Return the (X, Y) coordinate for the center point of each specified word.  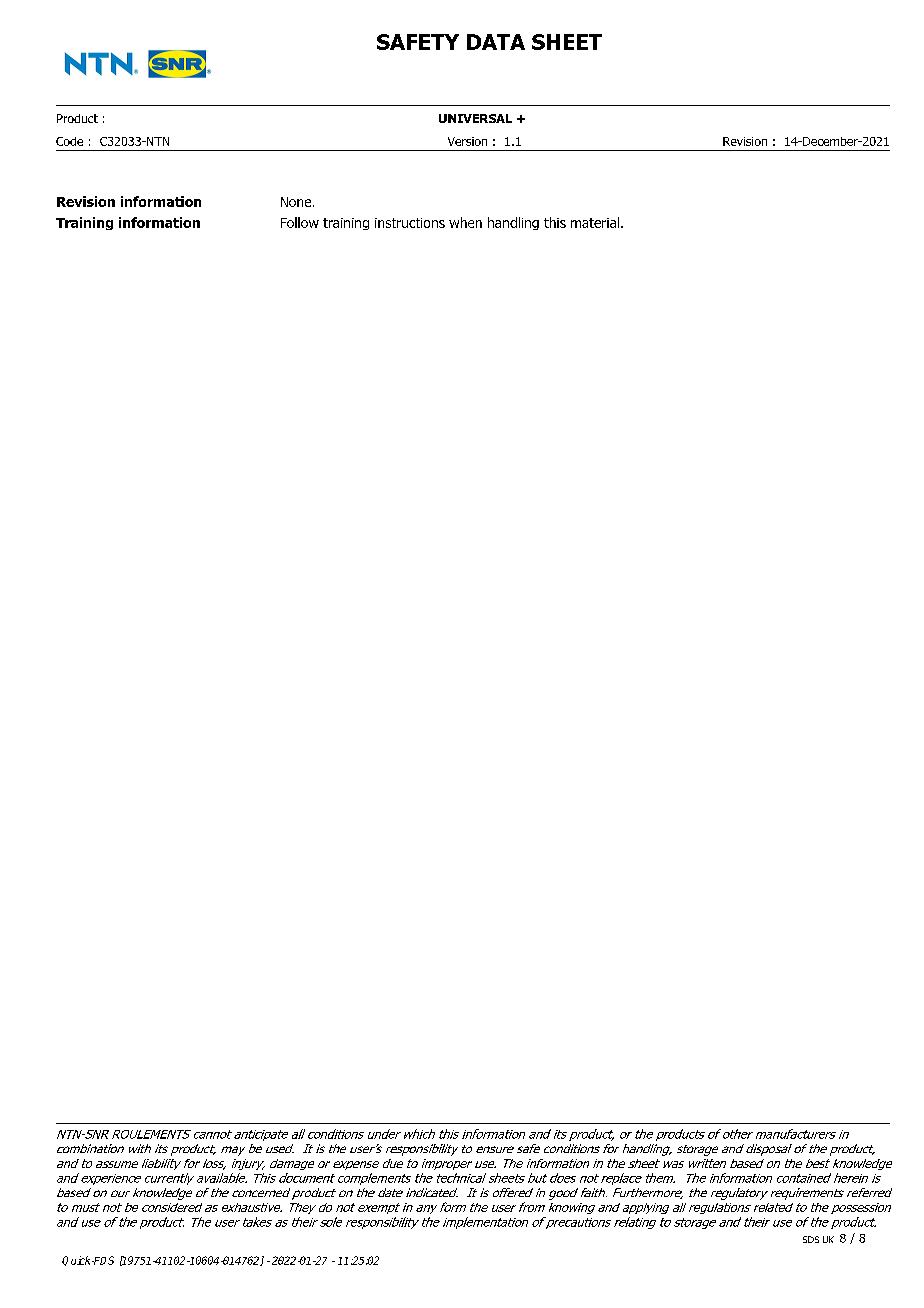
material (596, 222)
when (465, 222)
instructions (410, 223)
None (297, 202)
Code (69, 141)
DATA (496, 42)
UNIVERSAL (475, 118)
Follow (300, 222)
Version (467, 141)
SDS (811, 1239)
